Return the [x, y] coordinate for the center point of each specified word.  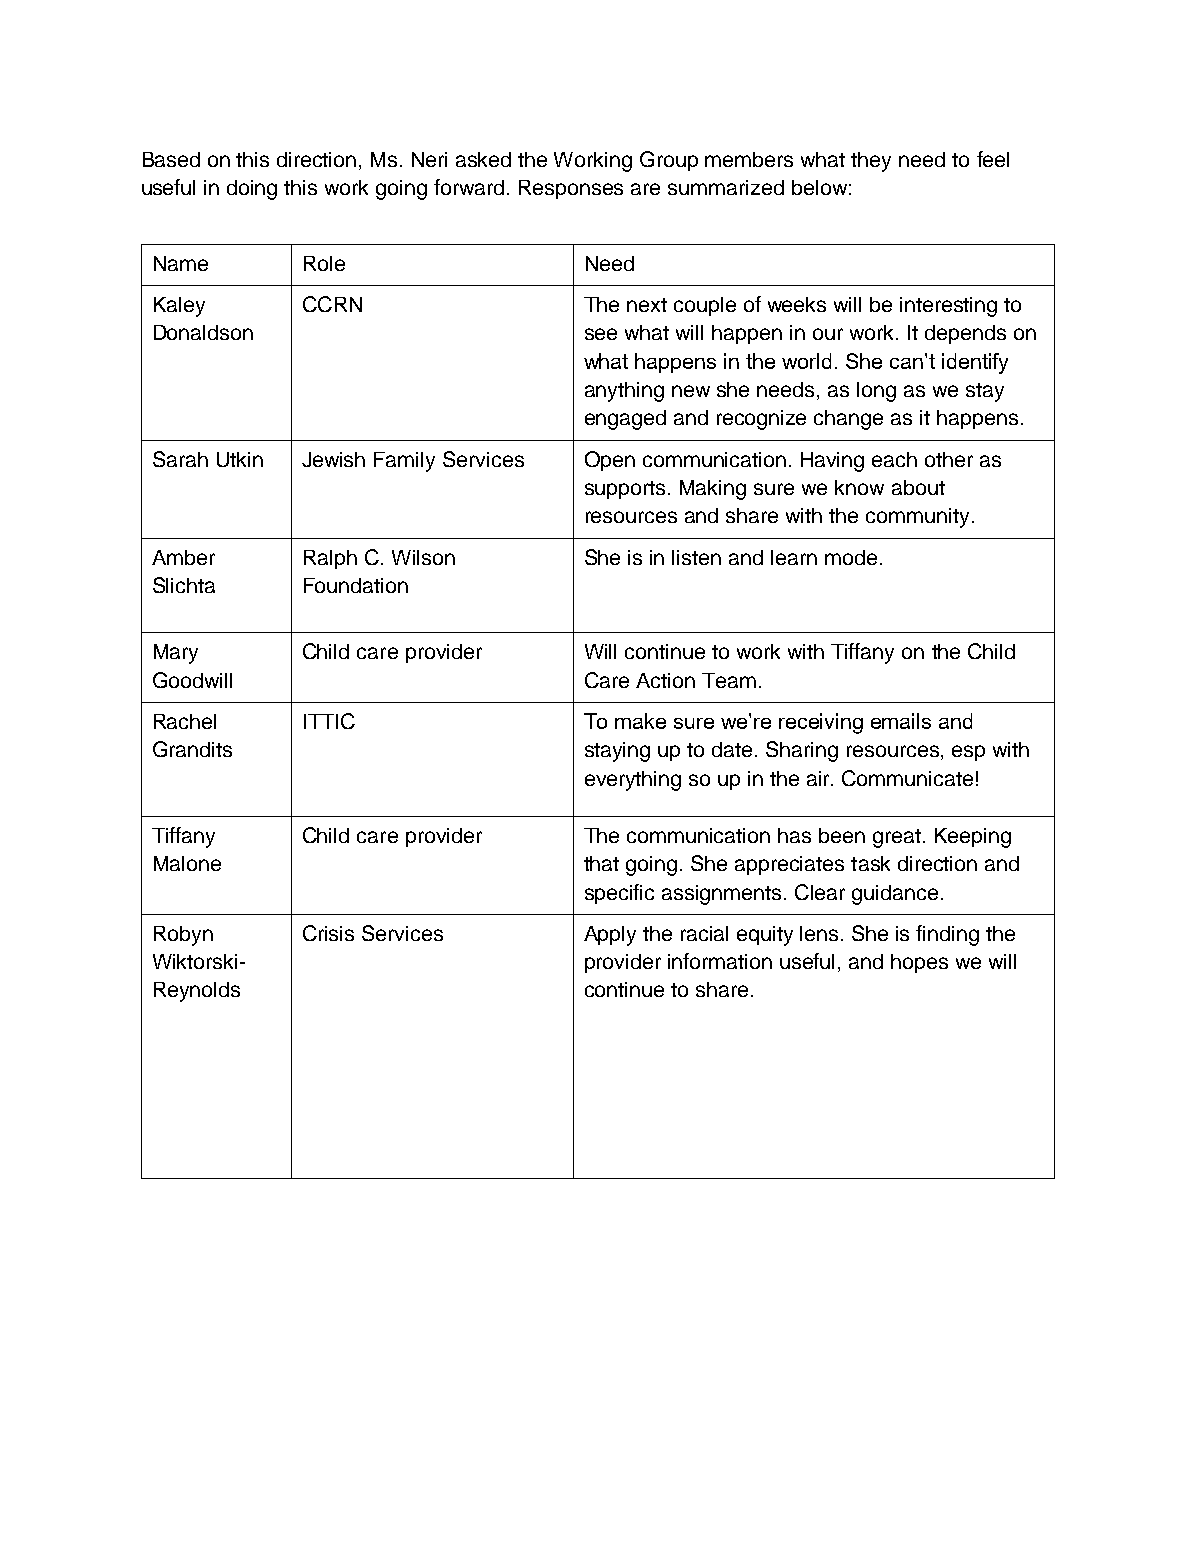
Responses [571, 189]
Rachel [185, 721]
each [894, 459]
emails [901, 721]
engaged [625, 420]
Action [665, 680]
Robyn [183, 936]
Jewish [333, 459]
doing [252, 190]
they [871, 162]
